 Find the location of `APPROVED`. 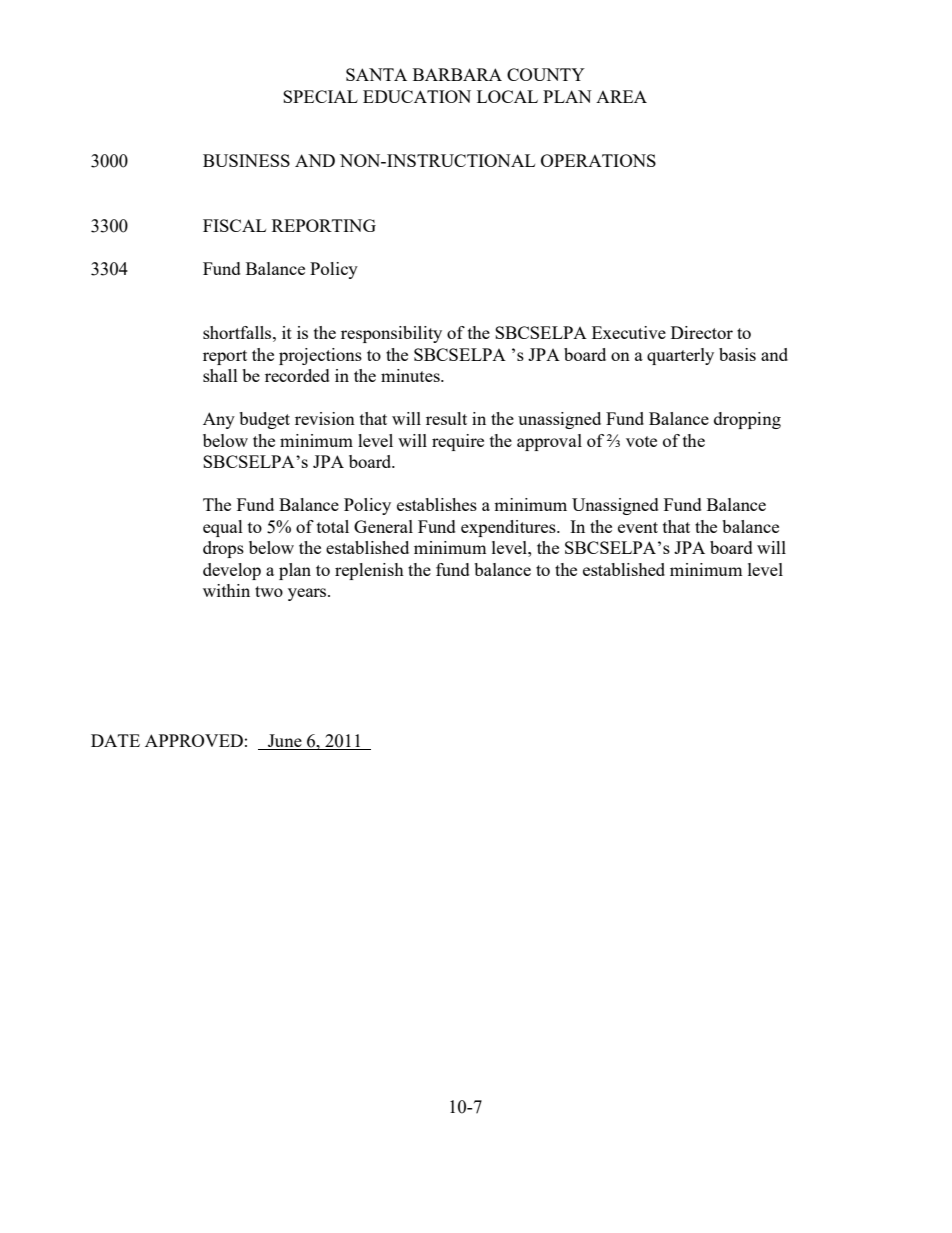

APPROVED is located at coordinates (194, 740).
